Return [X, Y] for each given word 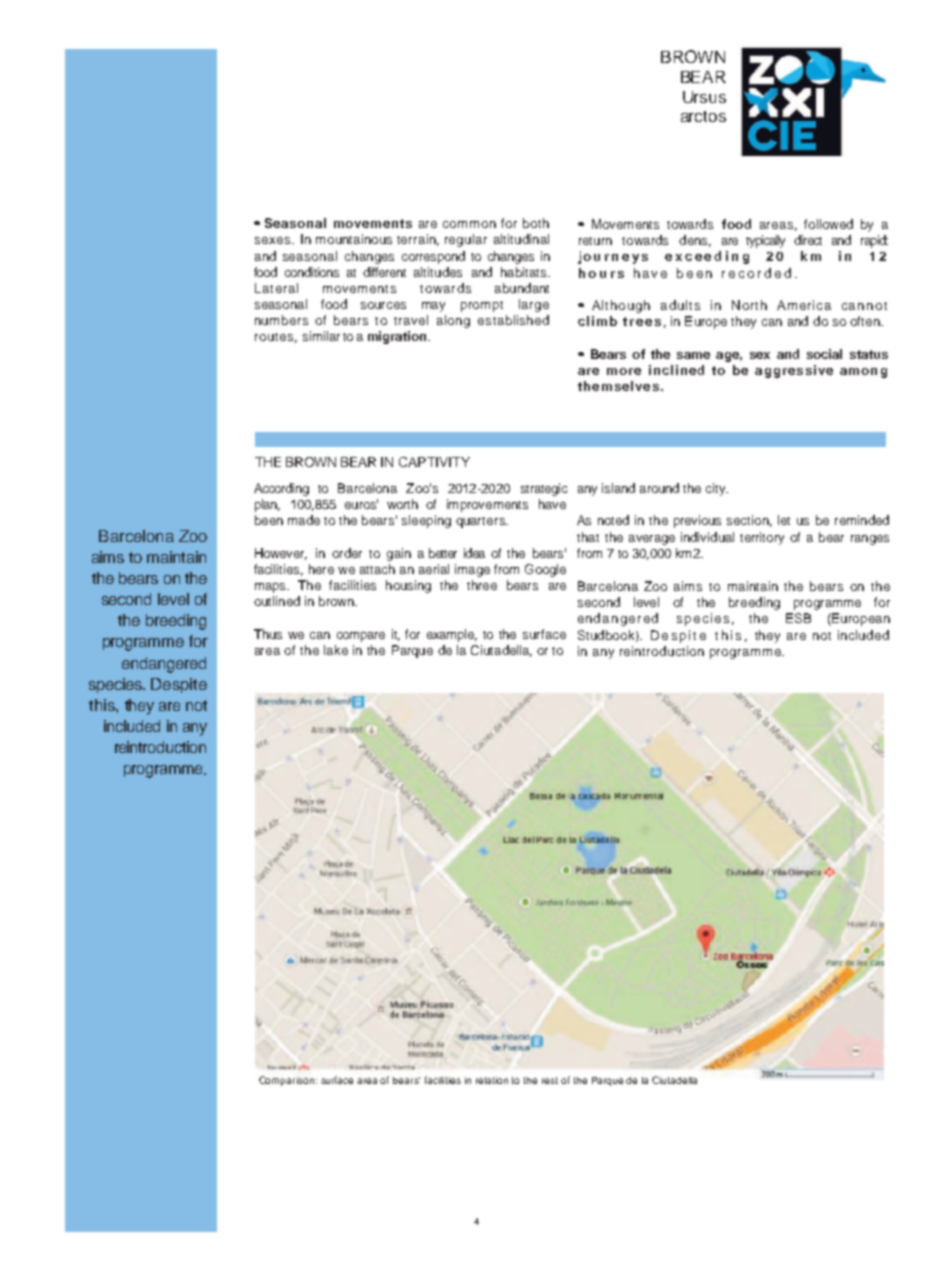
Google [545, 570]
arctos [703, 116]
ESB [798, 618]
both [536, 223]
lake [336, 650]
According [281, 489]
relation [492, 1080]
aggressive [794, 371]
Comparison [288, 1081]
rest [550, 1080]
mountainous [354, 239]
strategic [544, 489]
